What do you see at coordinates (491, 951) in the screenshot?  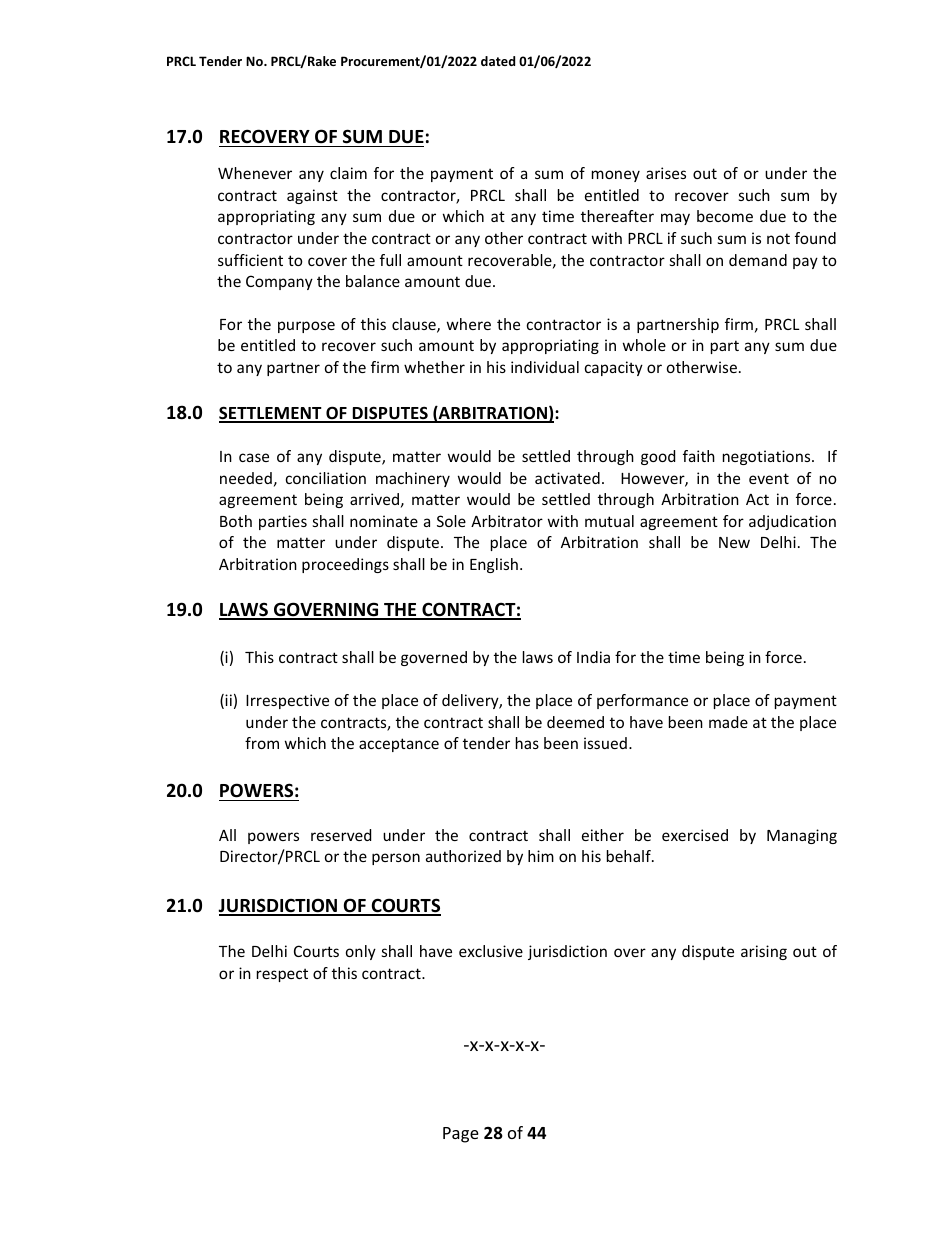 I see `exclusive` at bounding box center [491, 951].
